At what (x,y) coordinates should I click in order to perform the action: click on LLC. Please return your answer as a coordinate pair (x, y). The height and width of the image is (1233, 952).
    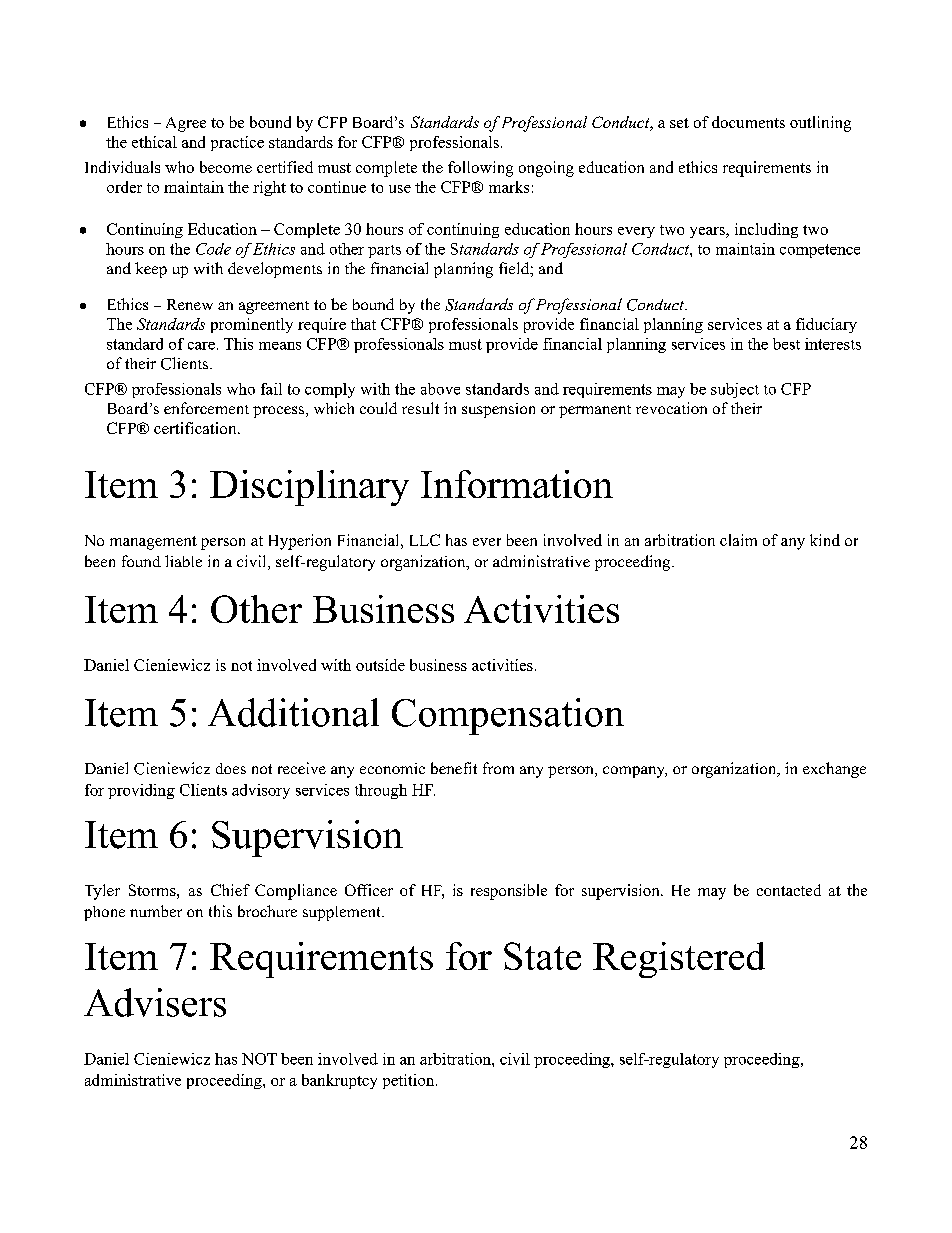
    Looking at the image, I should click on (425, 540).
